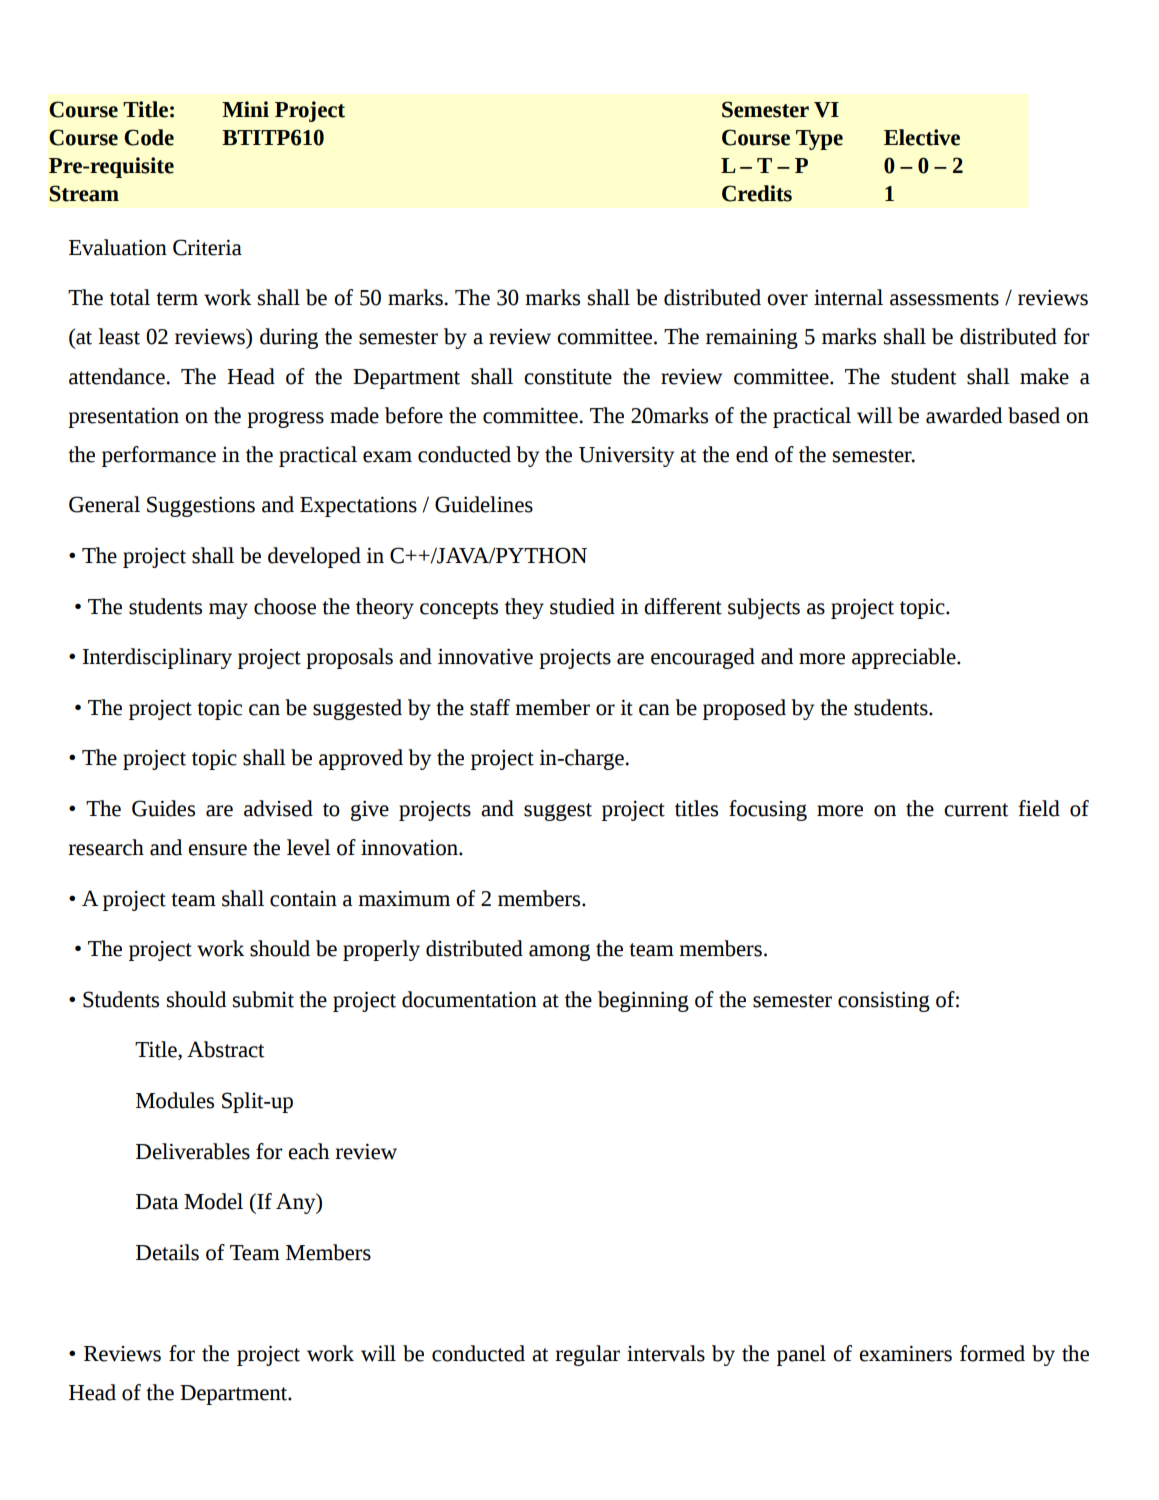 Image resolution: width=1159 pixels, height=1500 pixels. I want to click on Guidelines, so click(484, 504).
